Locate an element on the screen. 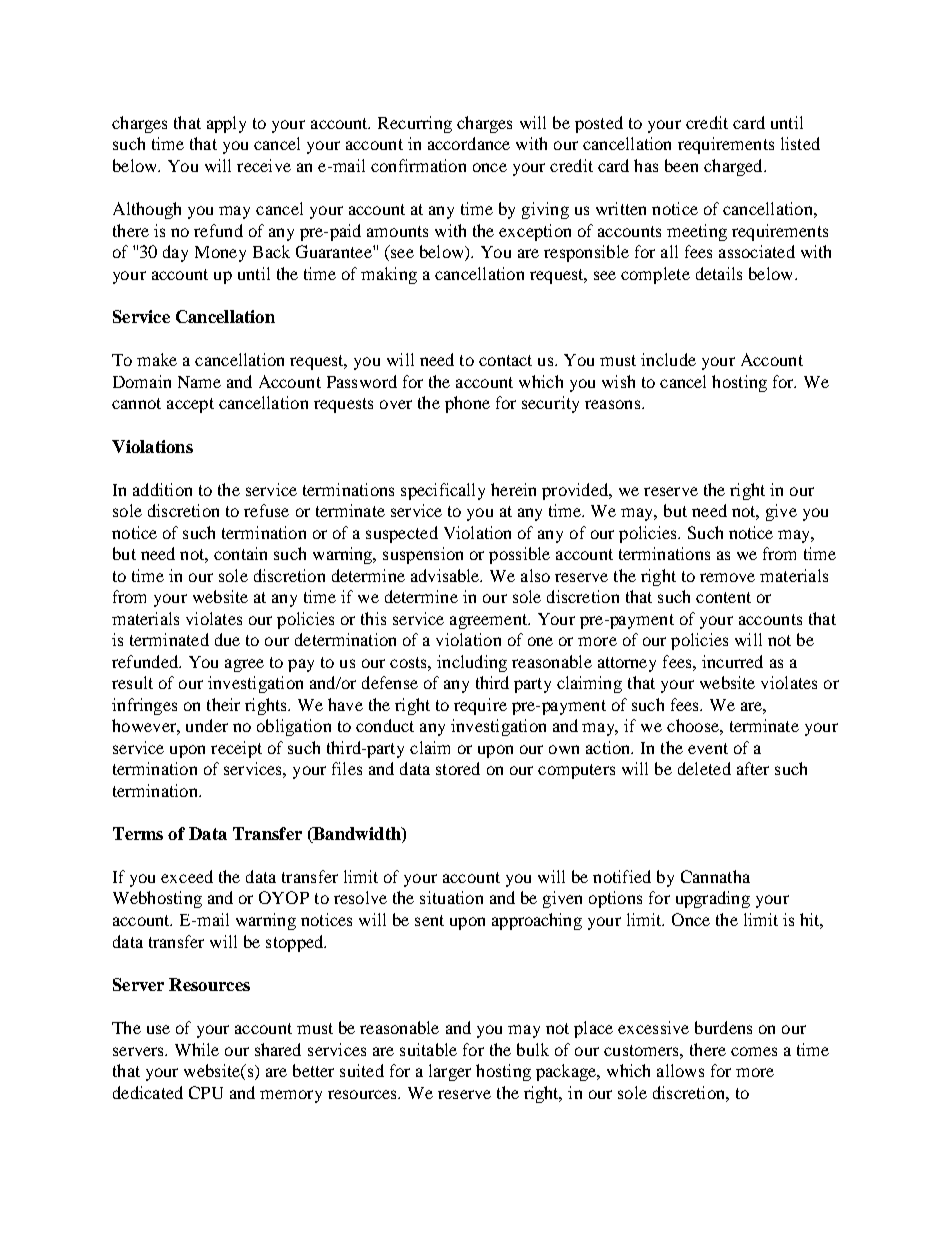 This screenshot has height=1233, width=952. apply is located at coordinates (226, 124).
